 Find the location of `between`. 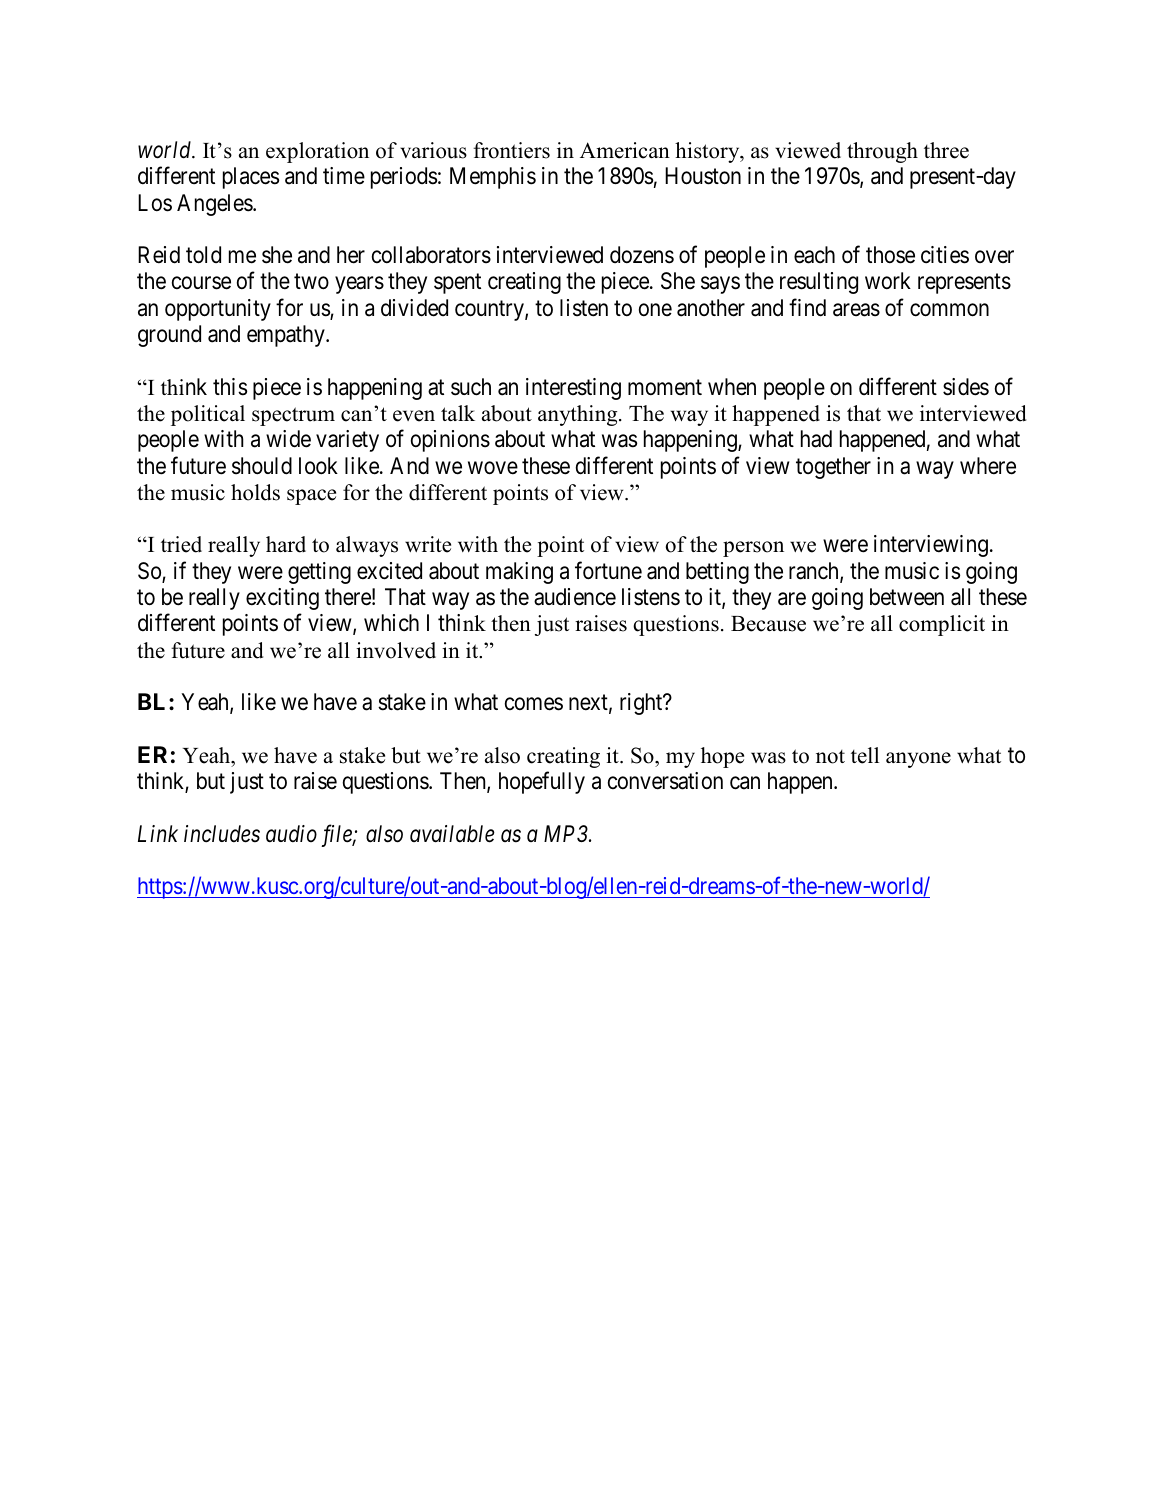

between is located at coordinates (907, 597).
